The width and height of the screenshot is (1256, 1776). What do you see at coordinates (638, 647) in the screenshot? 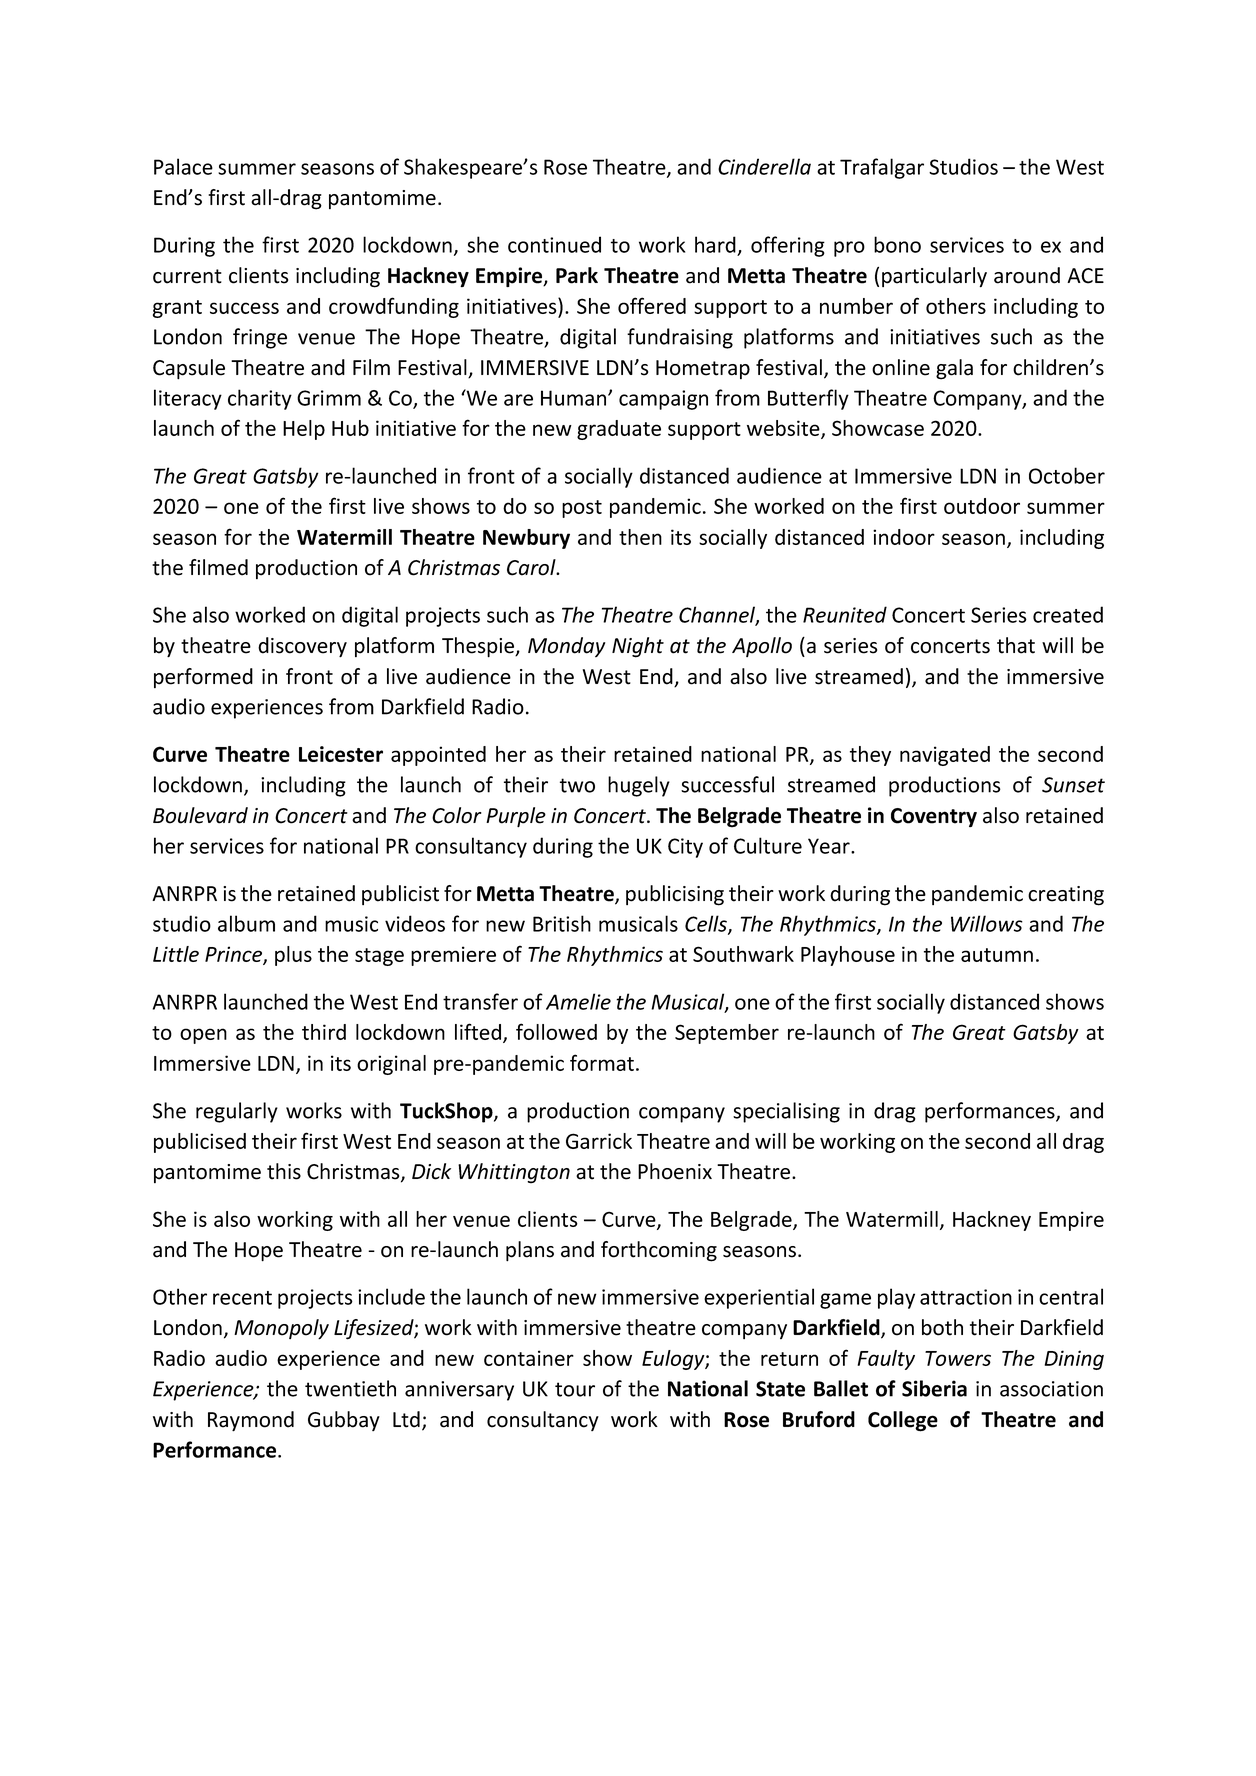
I see `Night` at bounding box center [638, 647].
